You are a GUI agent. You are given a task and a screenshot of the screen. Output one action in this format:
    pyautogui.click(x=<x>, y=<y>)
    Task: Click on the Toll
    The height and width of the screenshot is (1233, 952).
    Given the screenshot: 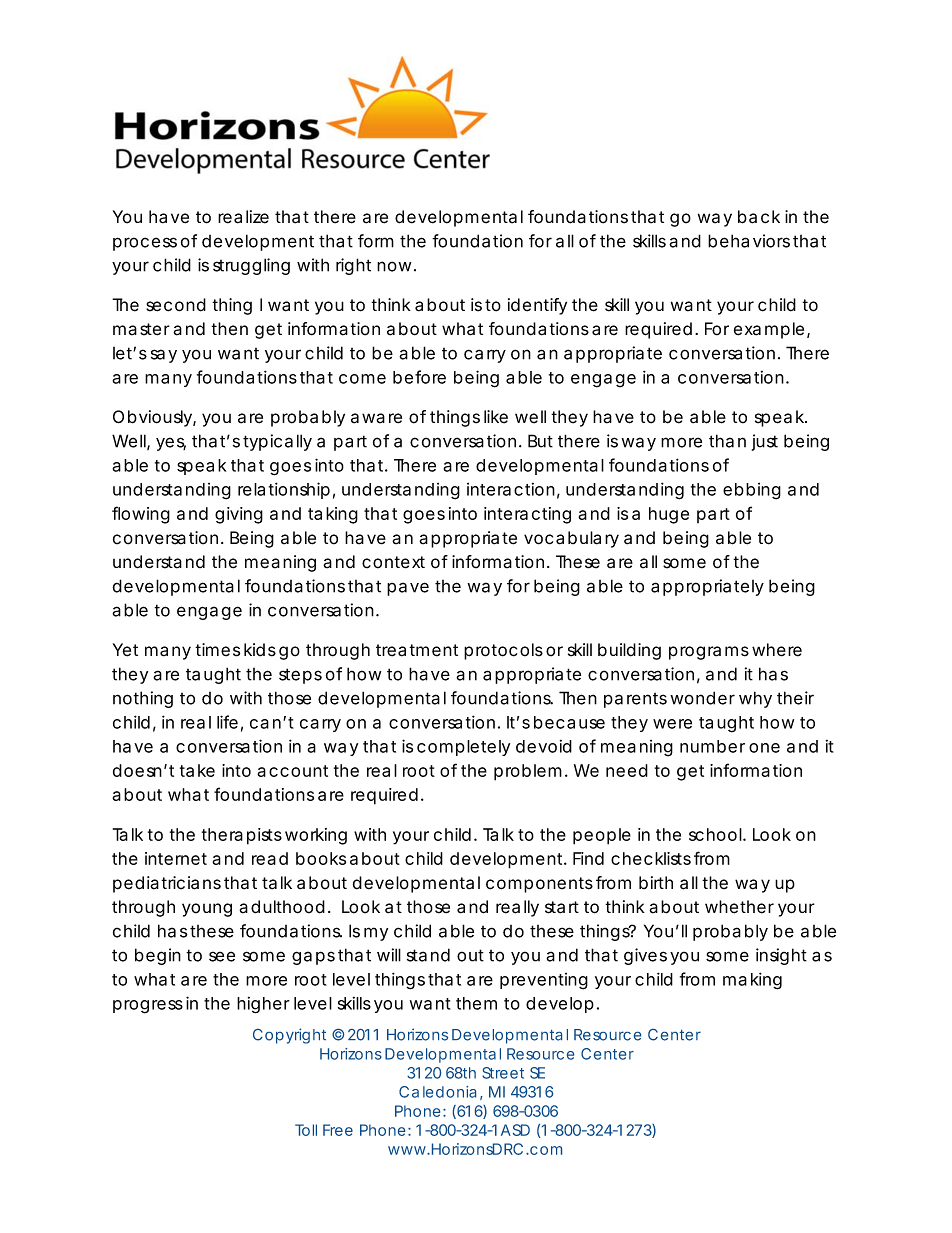 What is the action you would take?
    pyautogui.click(x=306, y=1130)
